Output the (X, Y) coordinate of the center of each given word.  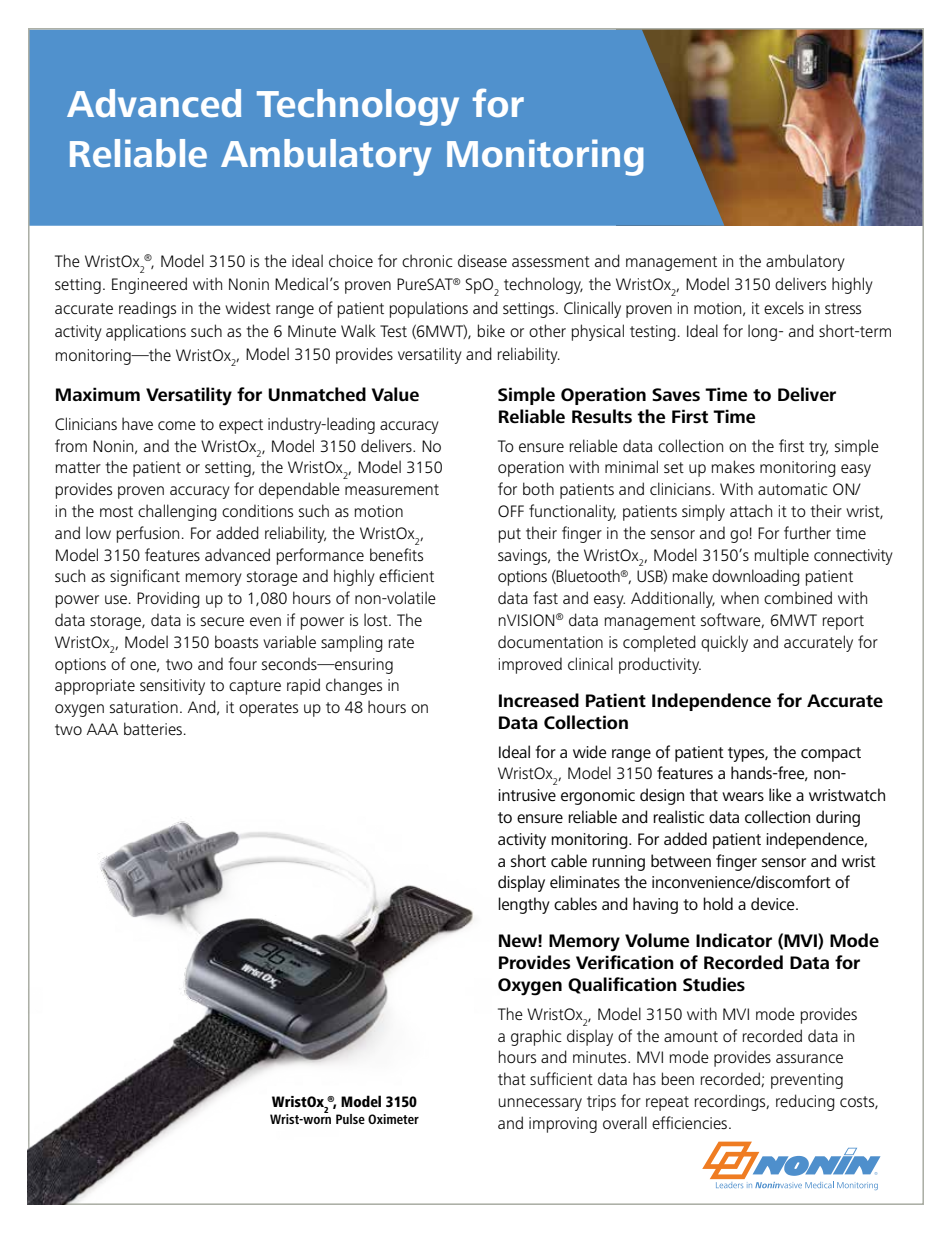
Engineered (149, 285)
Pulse (350, 1119)
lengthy (524, 905)
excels (784, 307)
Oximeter (393, 1119)
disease (482, 260)
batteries (153, 728)
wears (743, 796)
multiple (781, 556)
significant (145, 577)
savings (523, 557)
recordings (731, 1102)
